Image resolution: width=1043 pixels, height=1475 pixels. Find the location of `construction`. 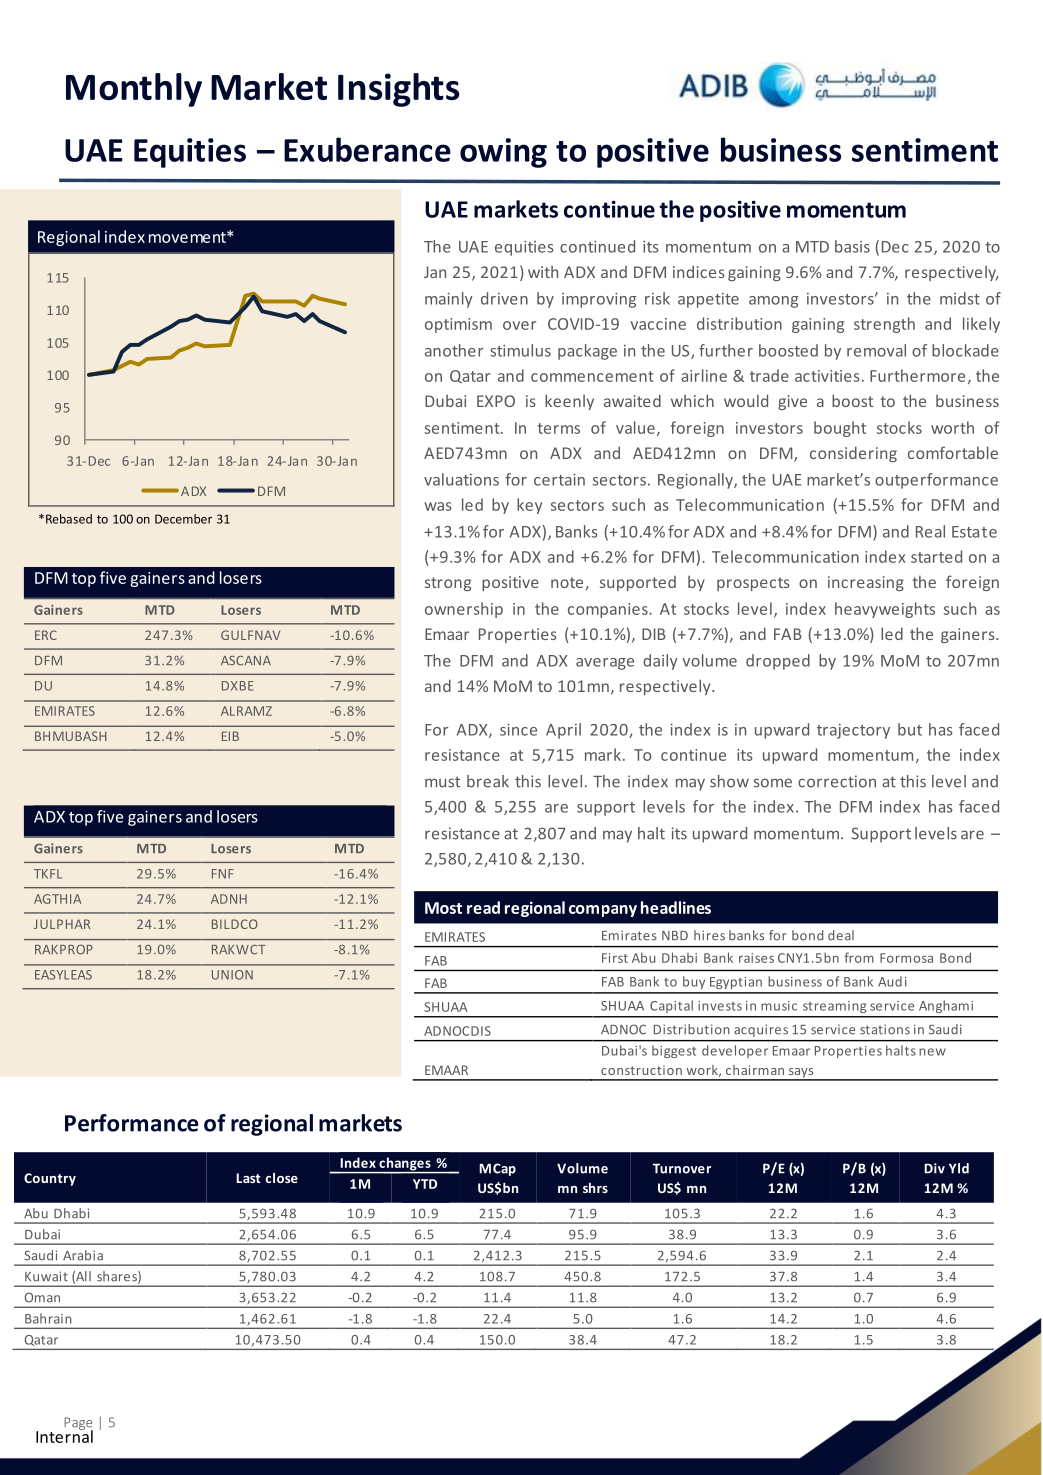

construction is located at coordinates (641, 1070).
